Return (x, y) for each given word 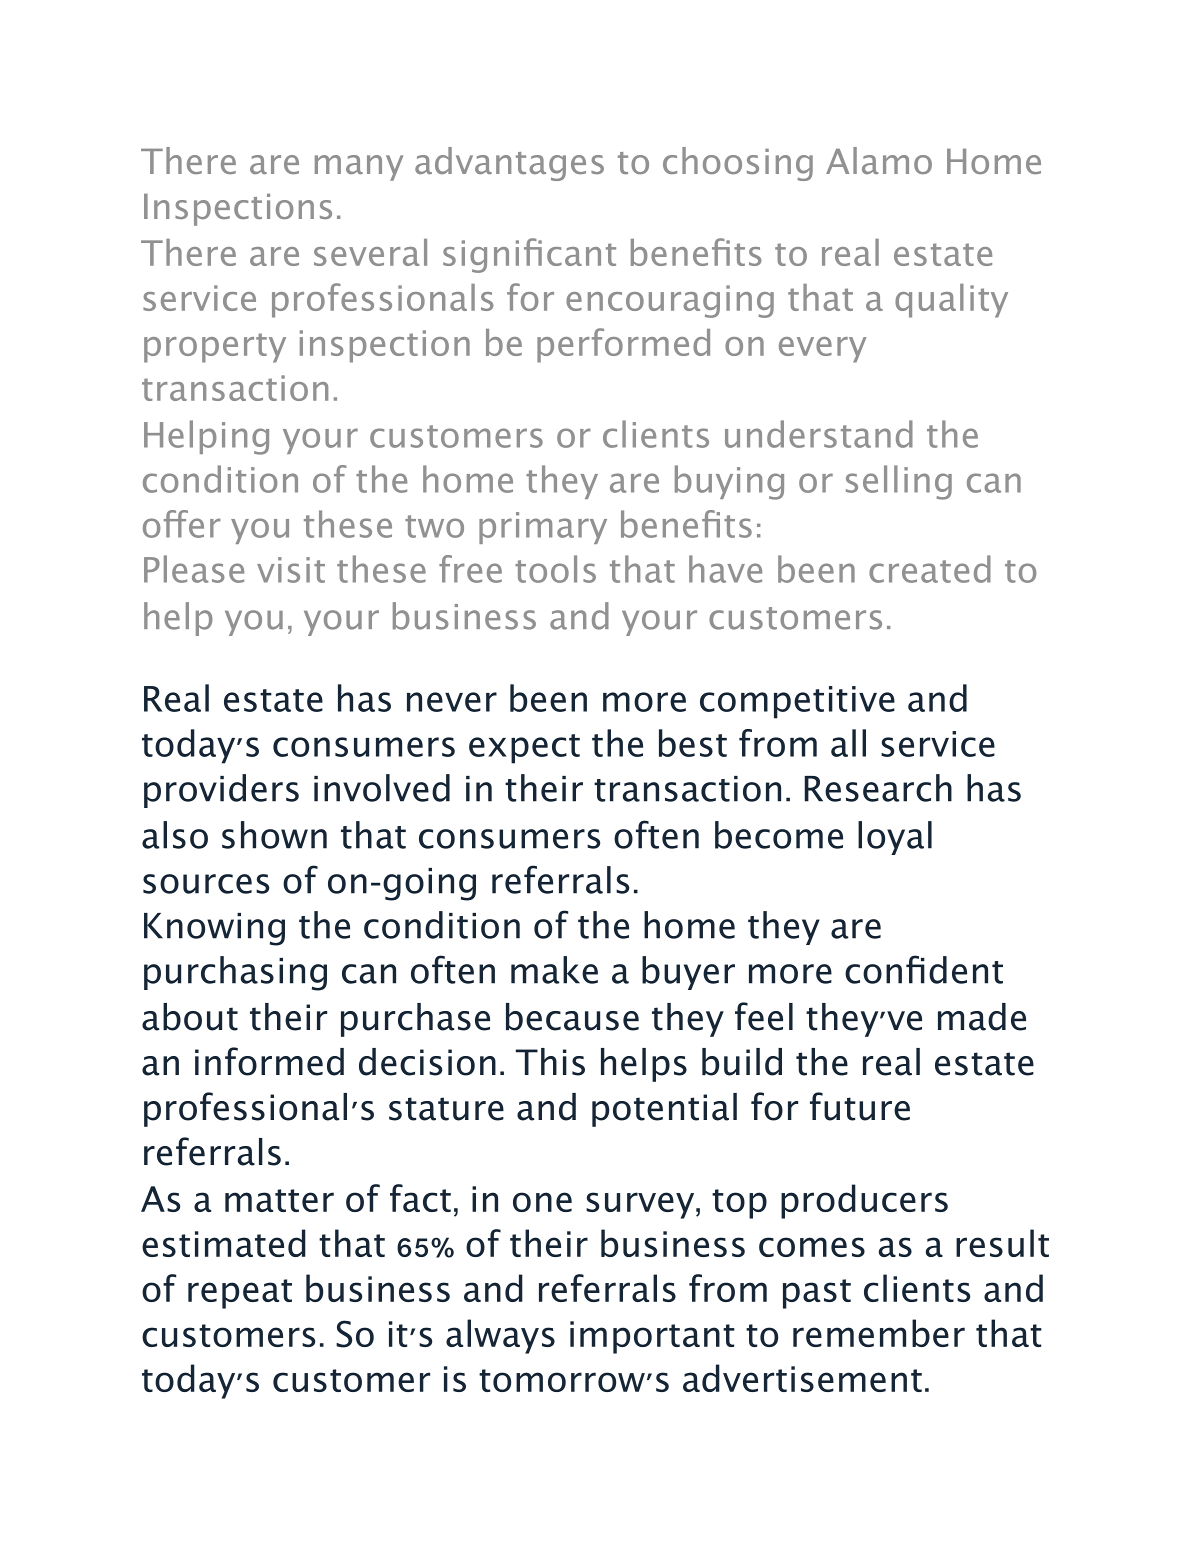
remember (879, 1333)
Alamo (879, 160)
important (652, 1337)
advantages (509, 164)
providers (221, 791)
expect (524, 749)
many (359, 168)
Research (878, 788)
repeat (240, 1294)
